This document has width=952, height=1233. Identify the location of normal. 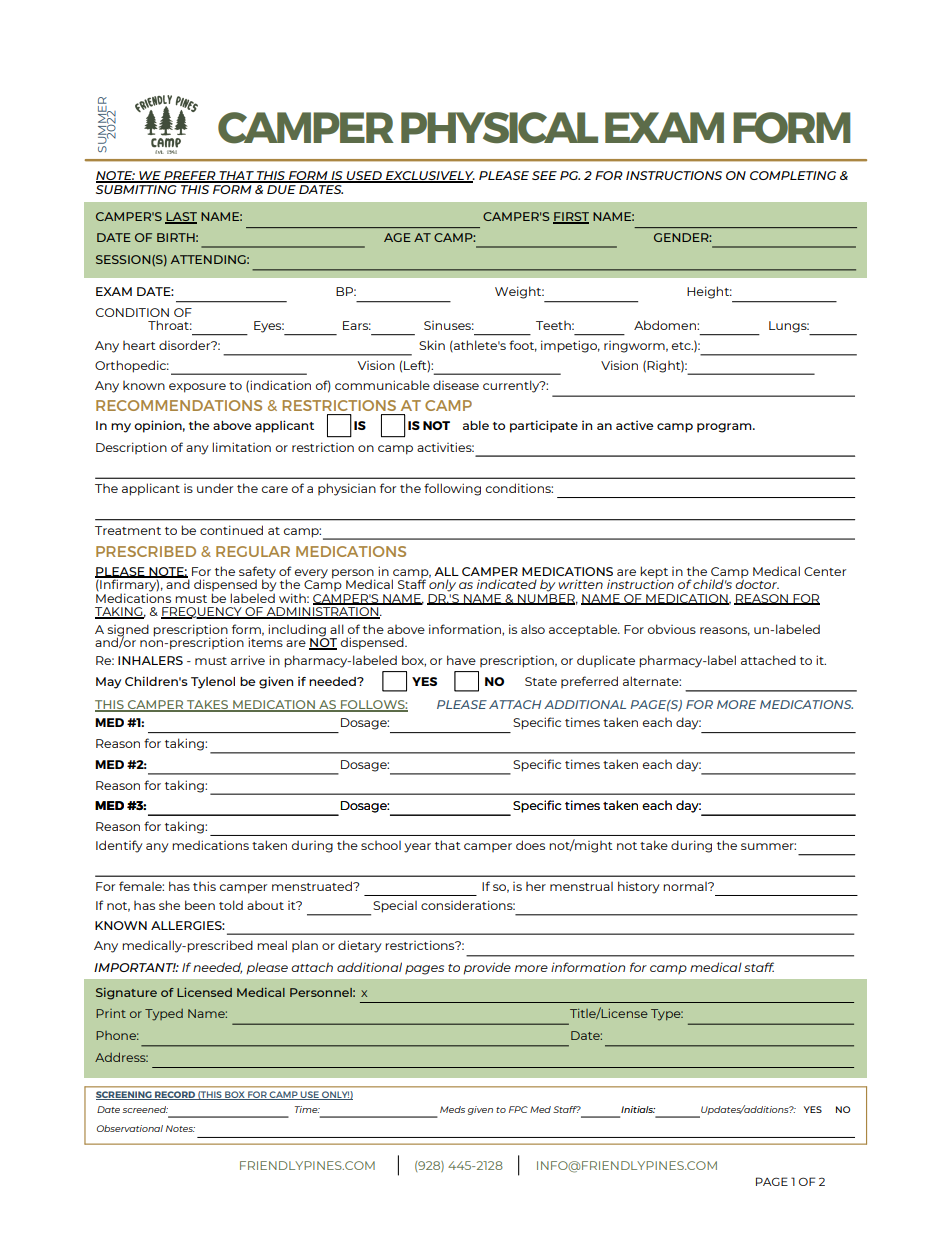
(686, 886).
